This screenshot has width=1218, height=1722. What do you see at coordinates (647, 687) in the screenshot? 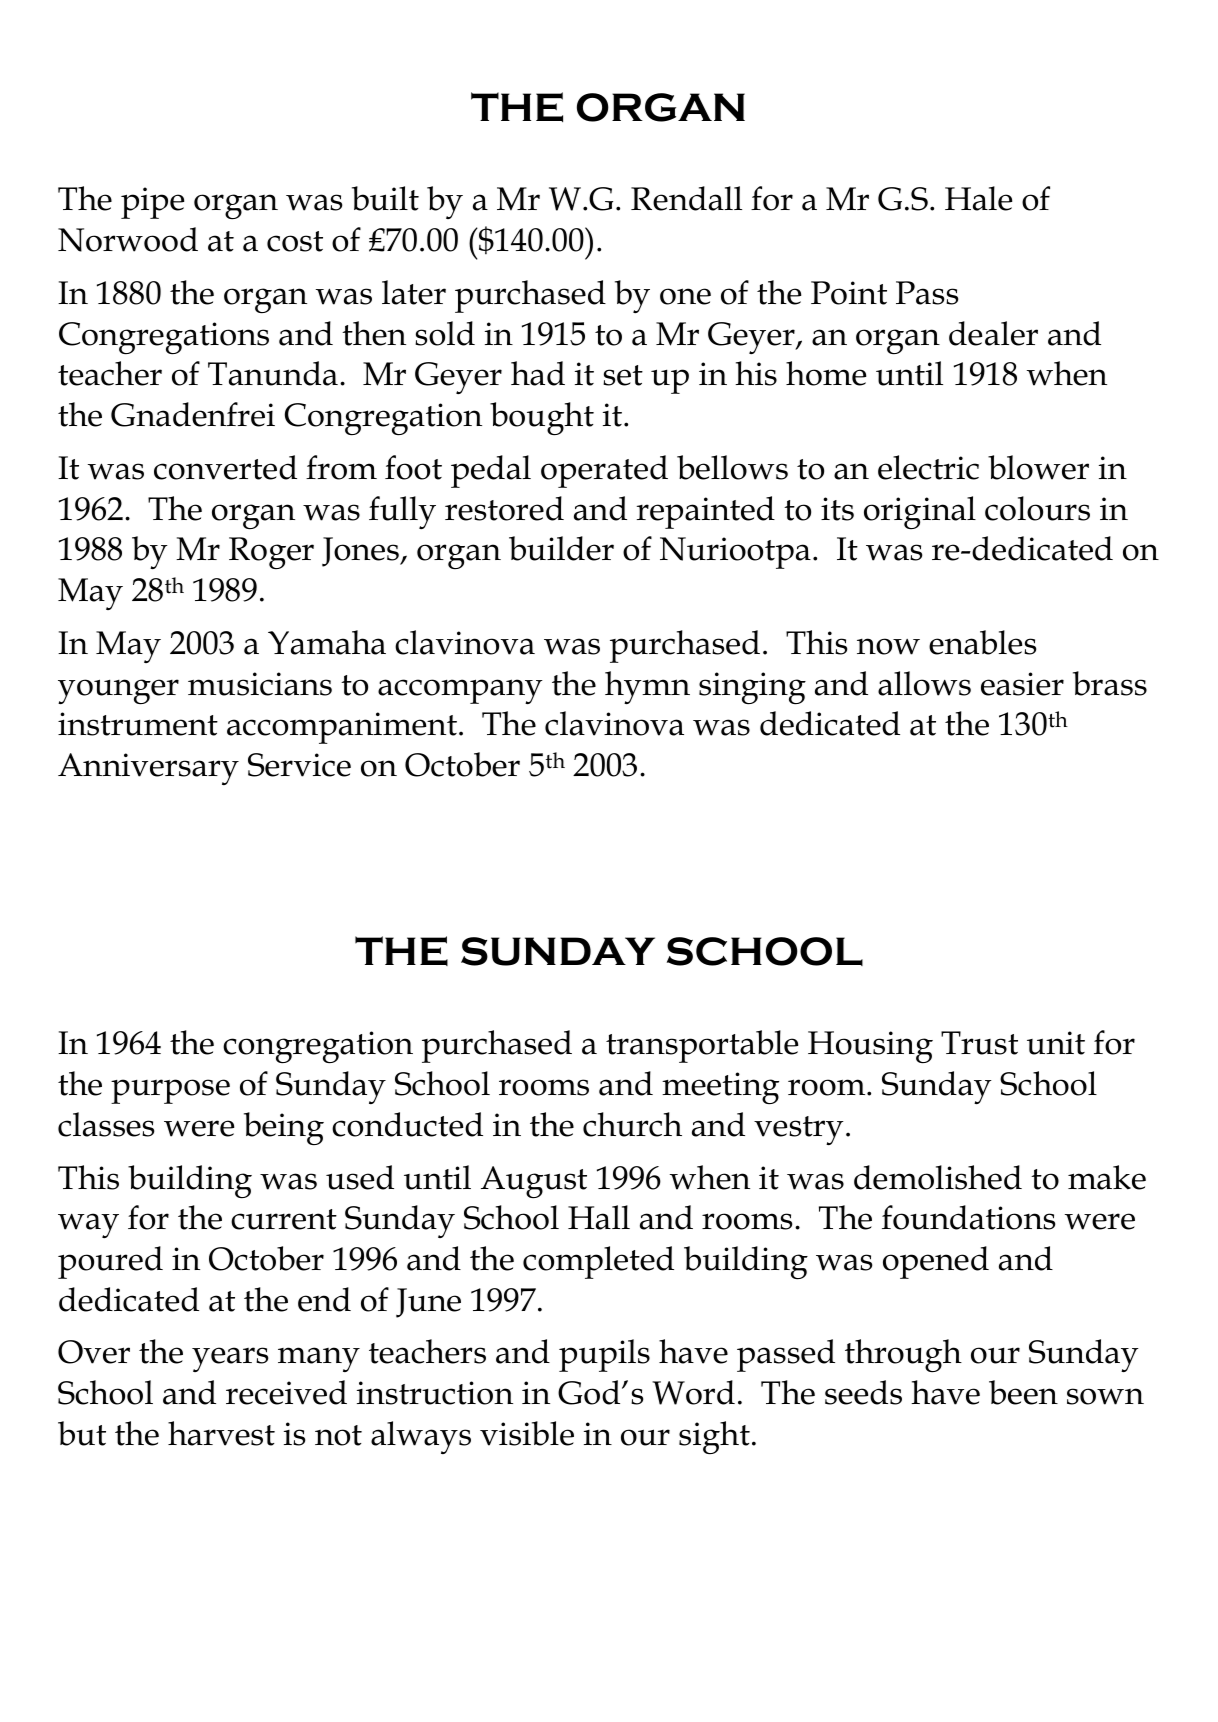
I see `hymn` at bounding box center [647, 687].
